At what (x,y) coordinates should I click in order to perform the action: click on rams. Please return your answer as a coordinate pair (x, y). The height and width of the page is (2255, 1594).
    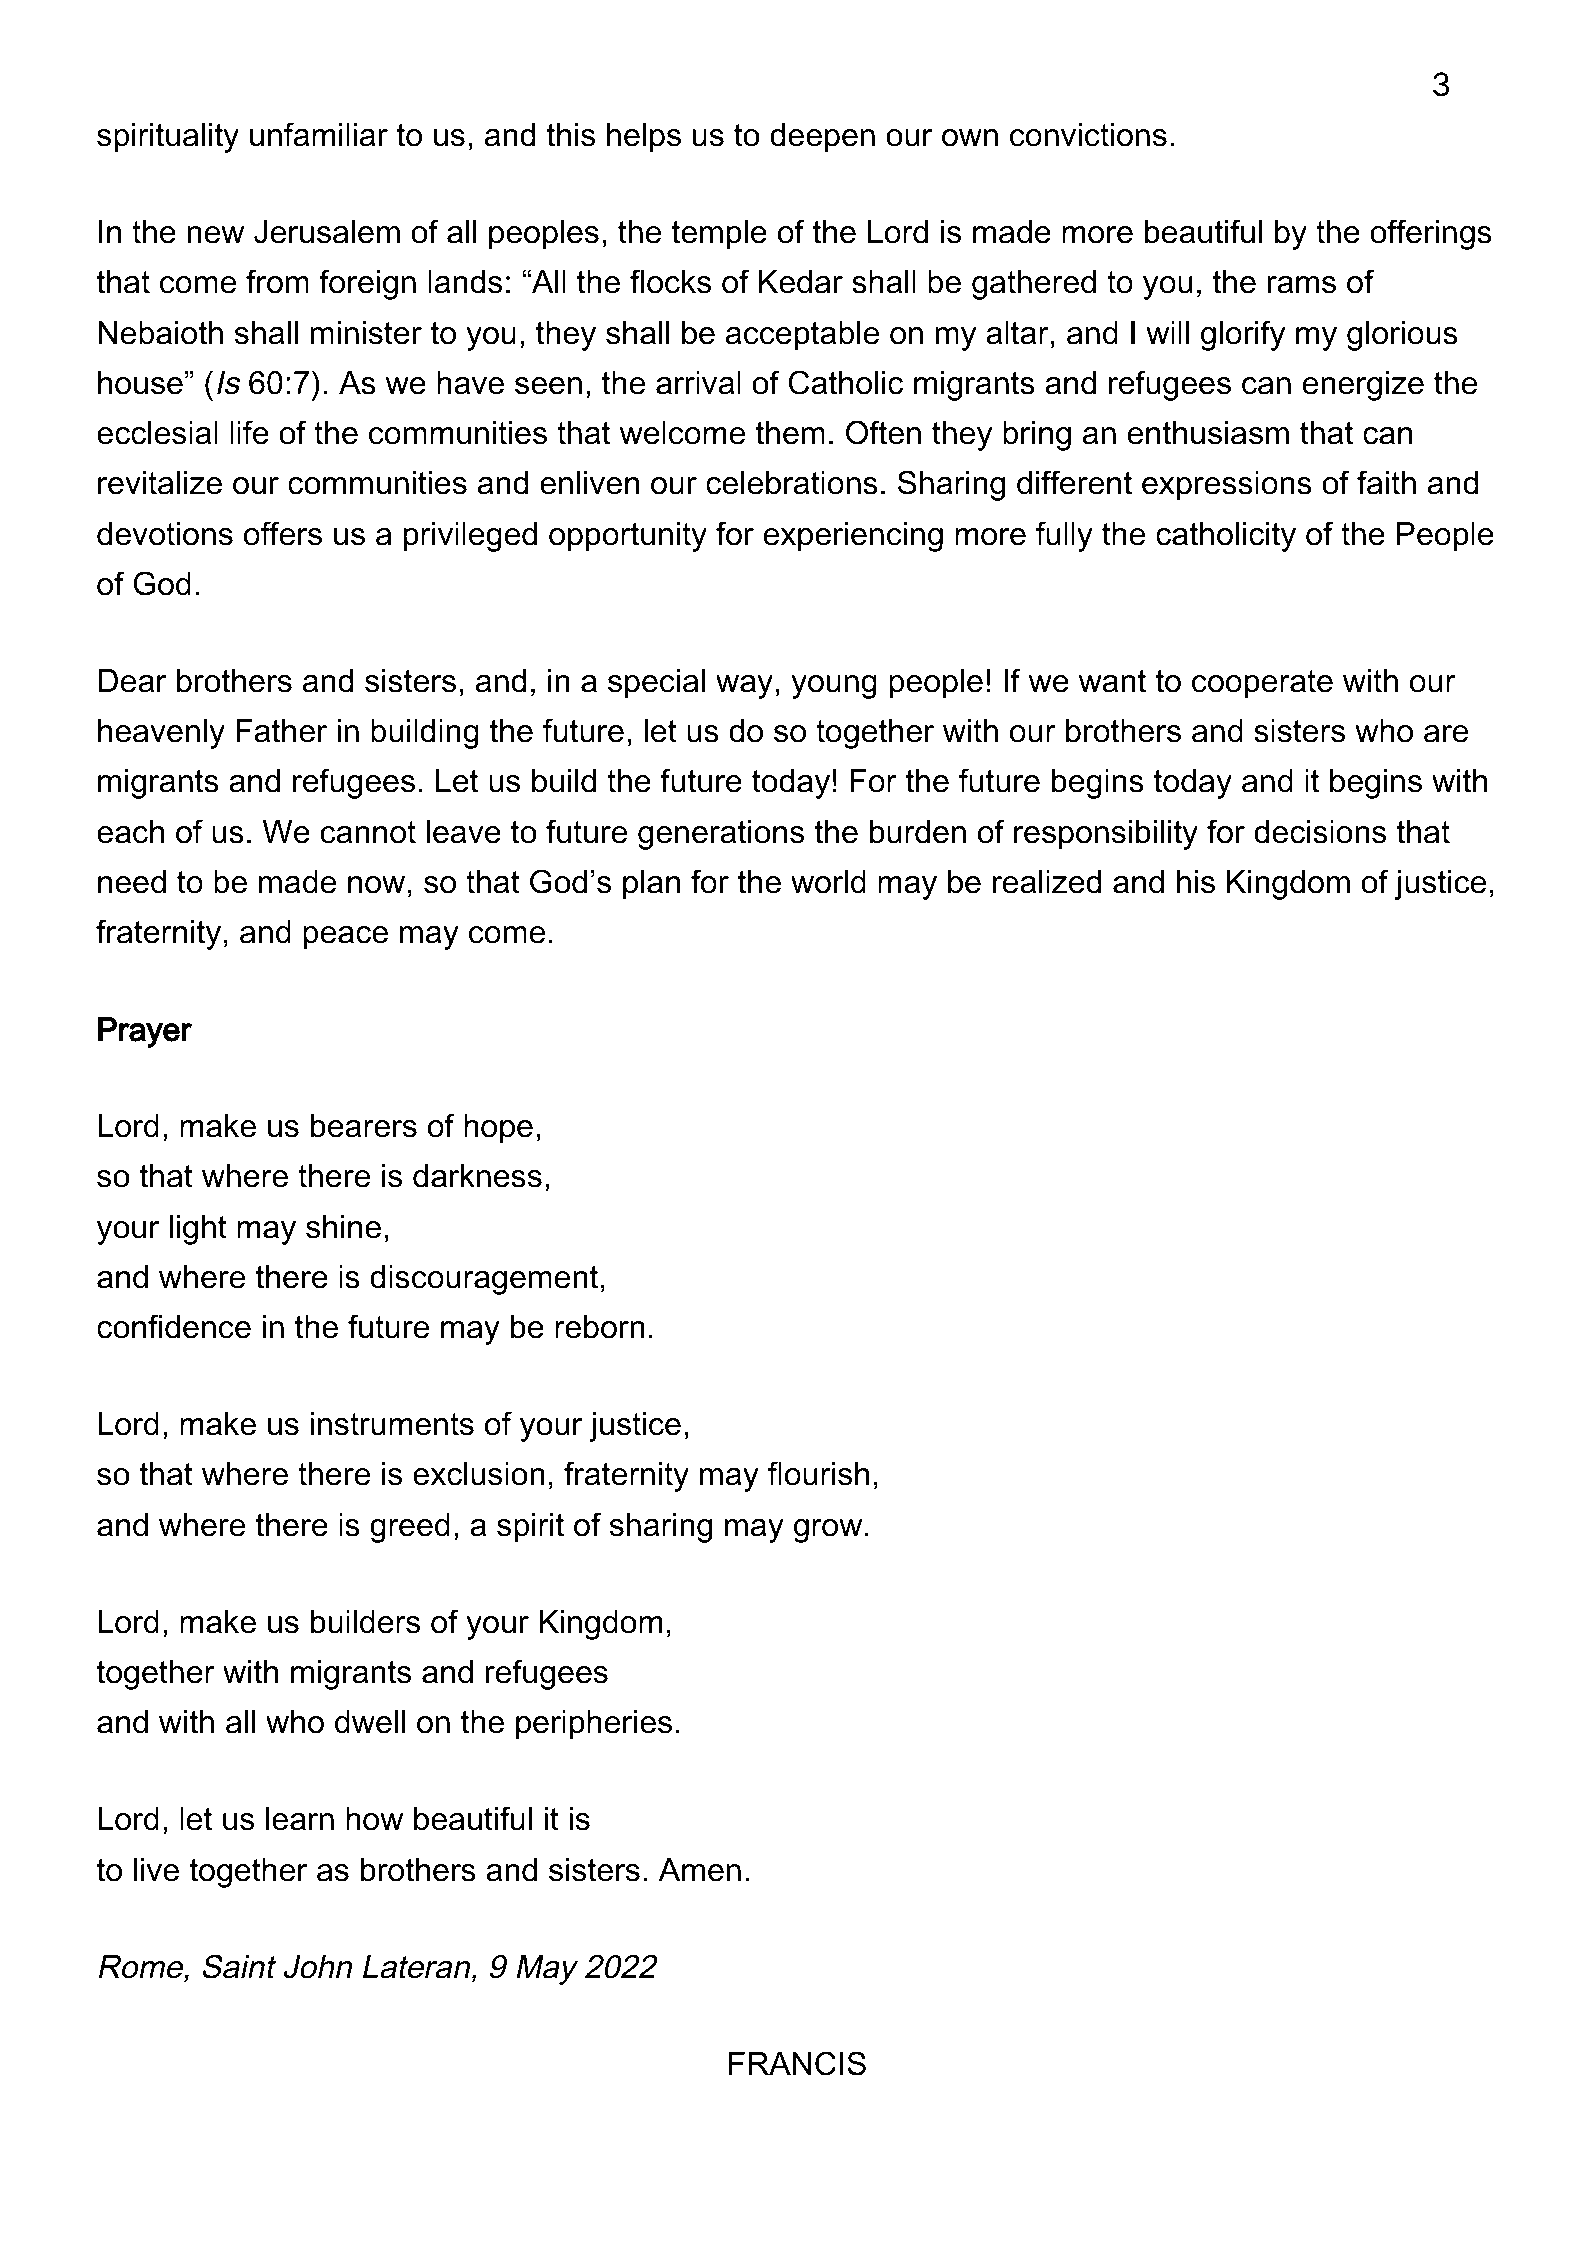
    Looking at the image, I should click on (1302, 285).
